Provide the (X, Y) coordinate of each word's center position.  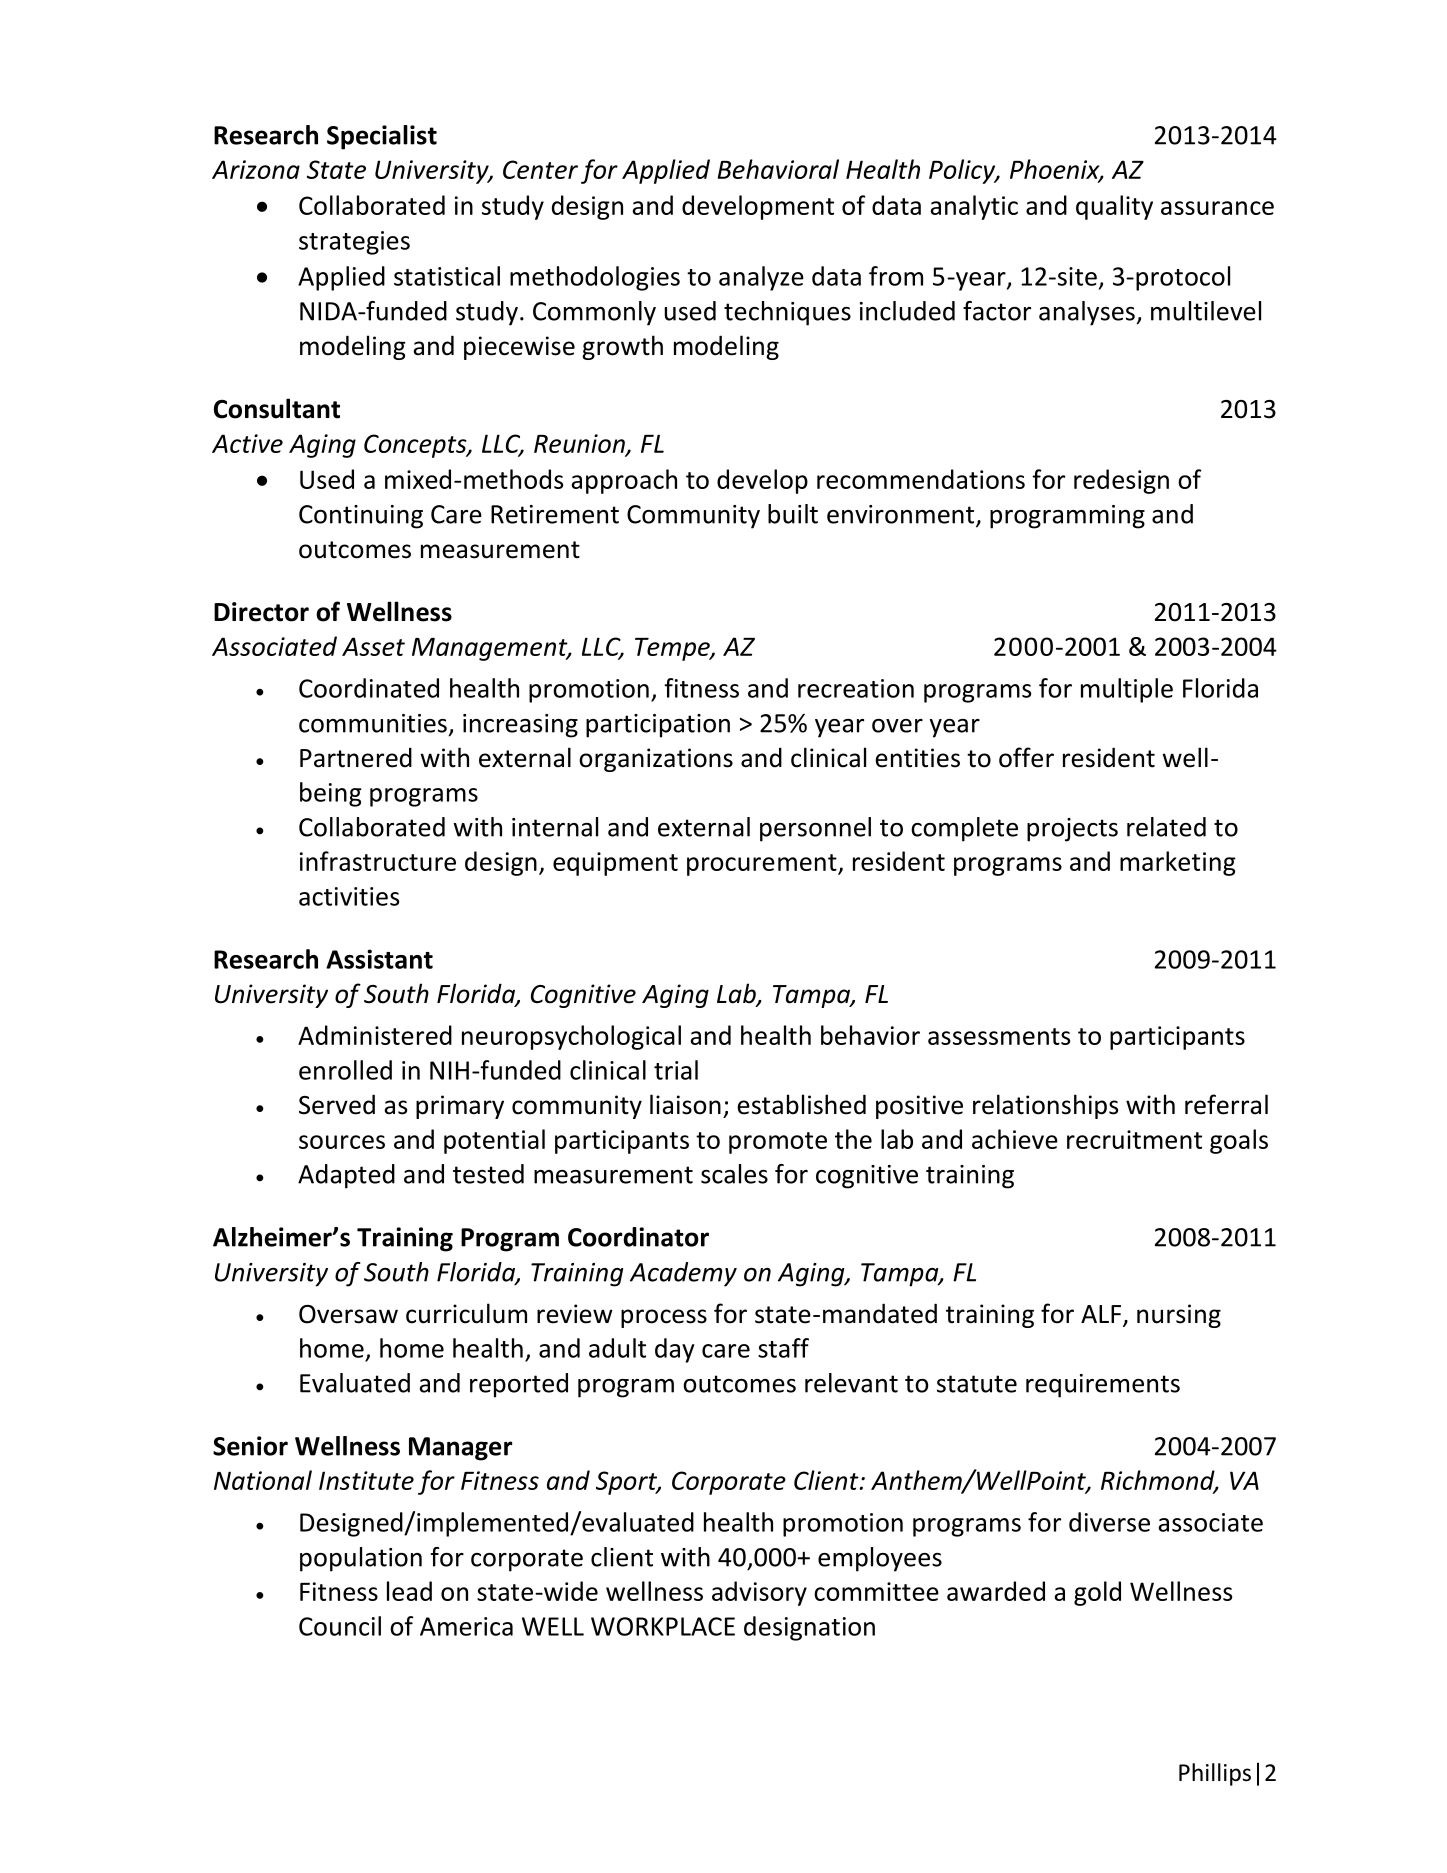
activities (349, 896)
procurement (763, 865)
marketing (1178, 863)
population (361, 1559)
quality (1114, 207)
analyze (761, 278)
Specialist (382, 137)
